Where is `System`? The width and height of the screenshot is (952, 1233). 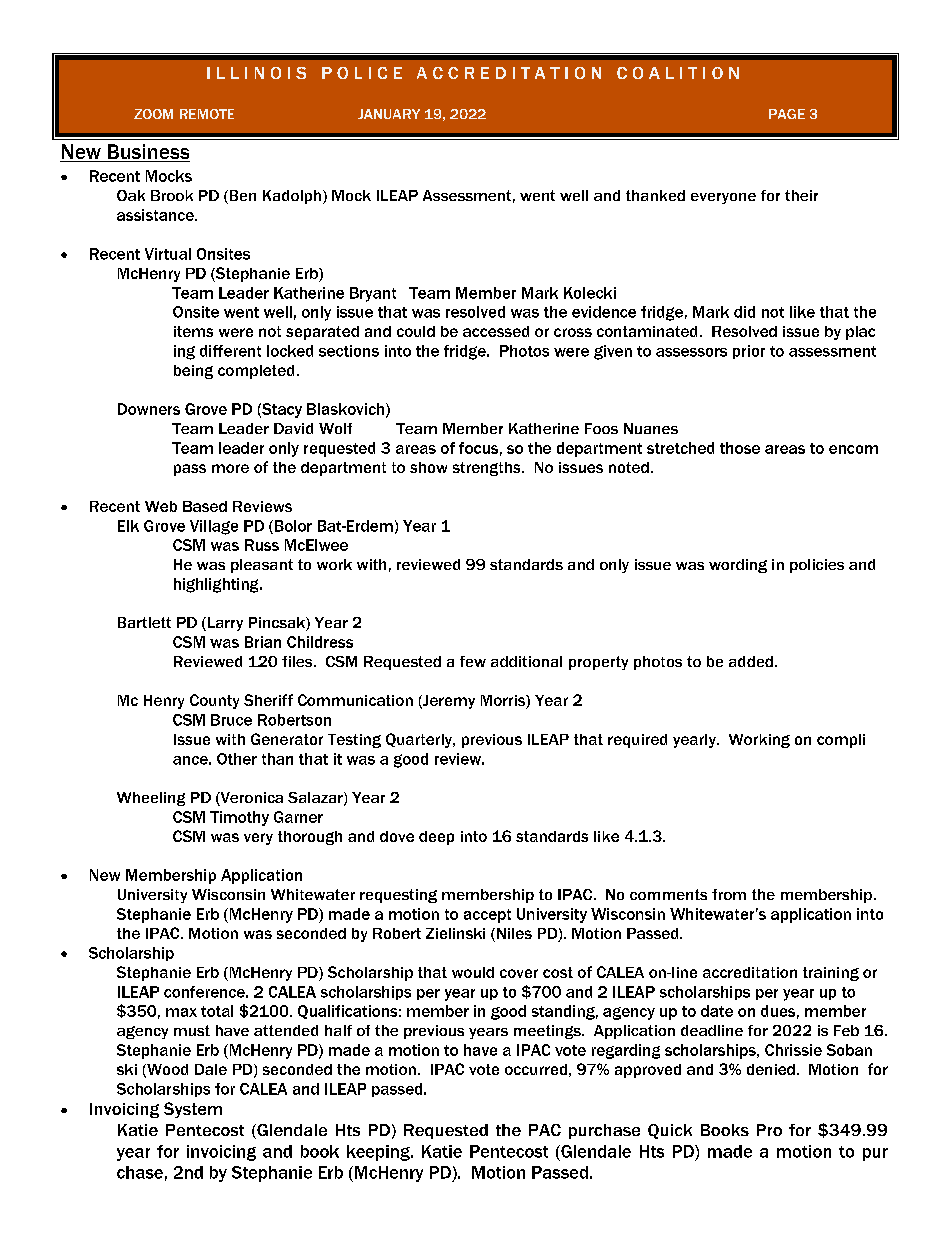
System is located at coordinates (193, 1110).
